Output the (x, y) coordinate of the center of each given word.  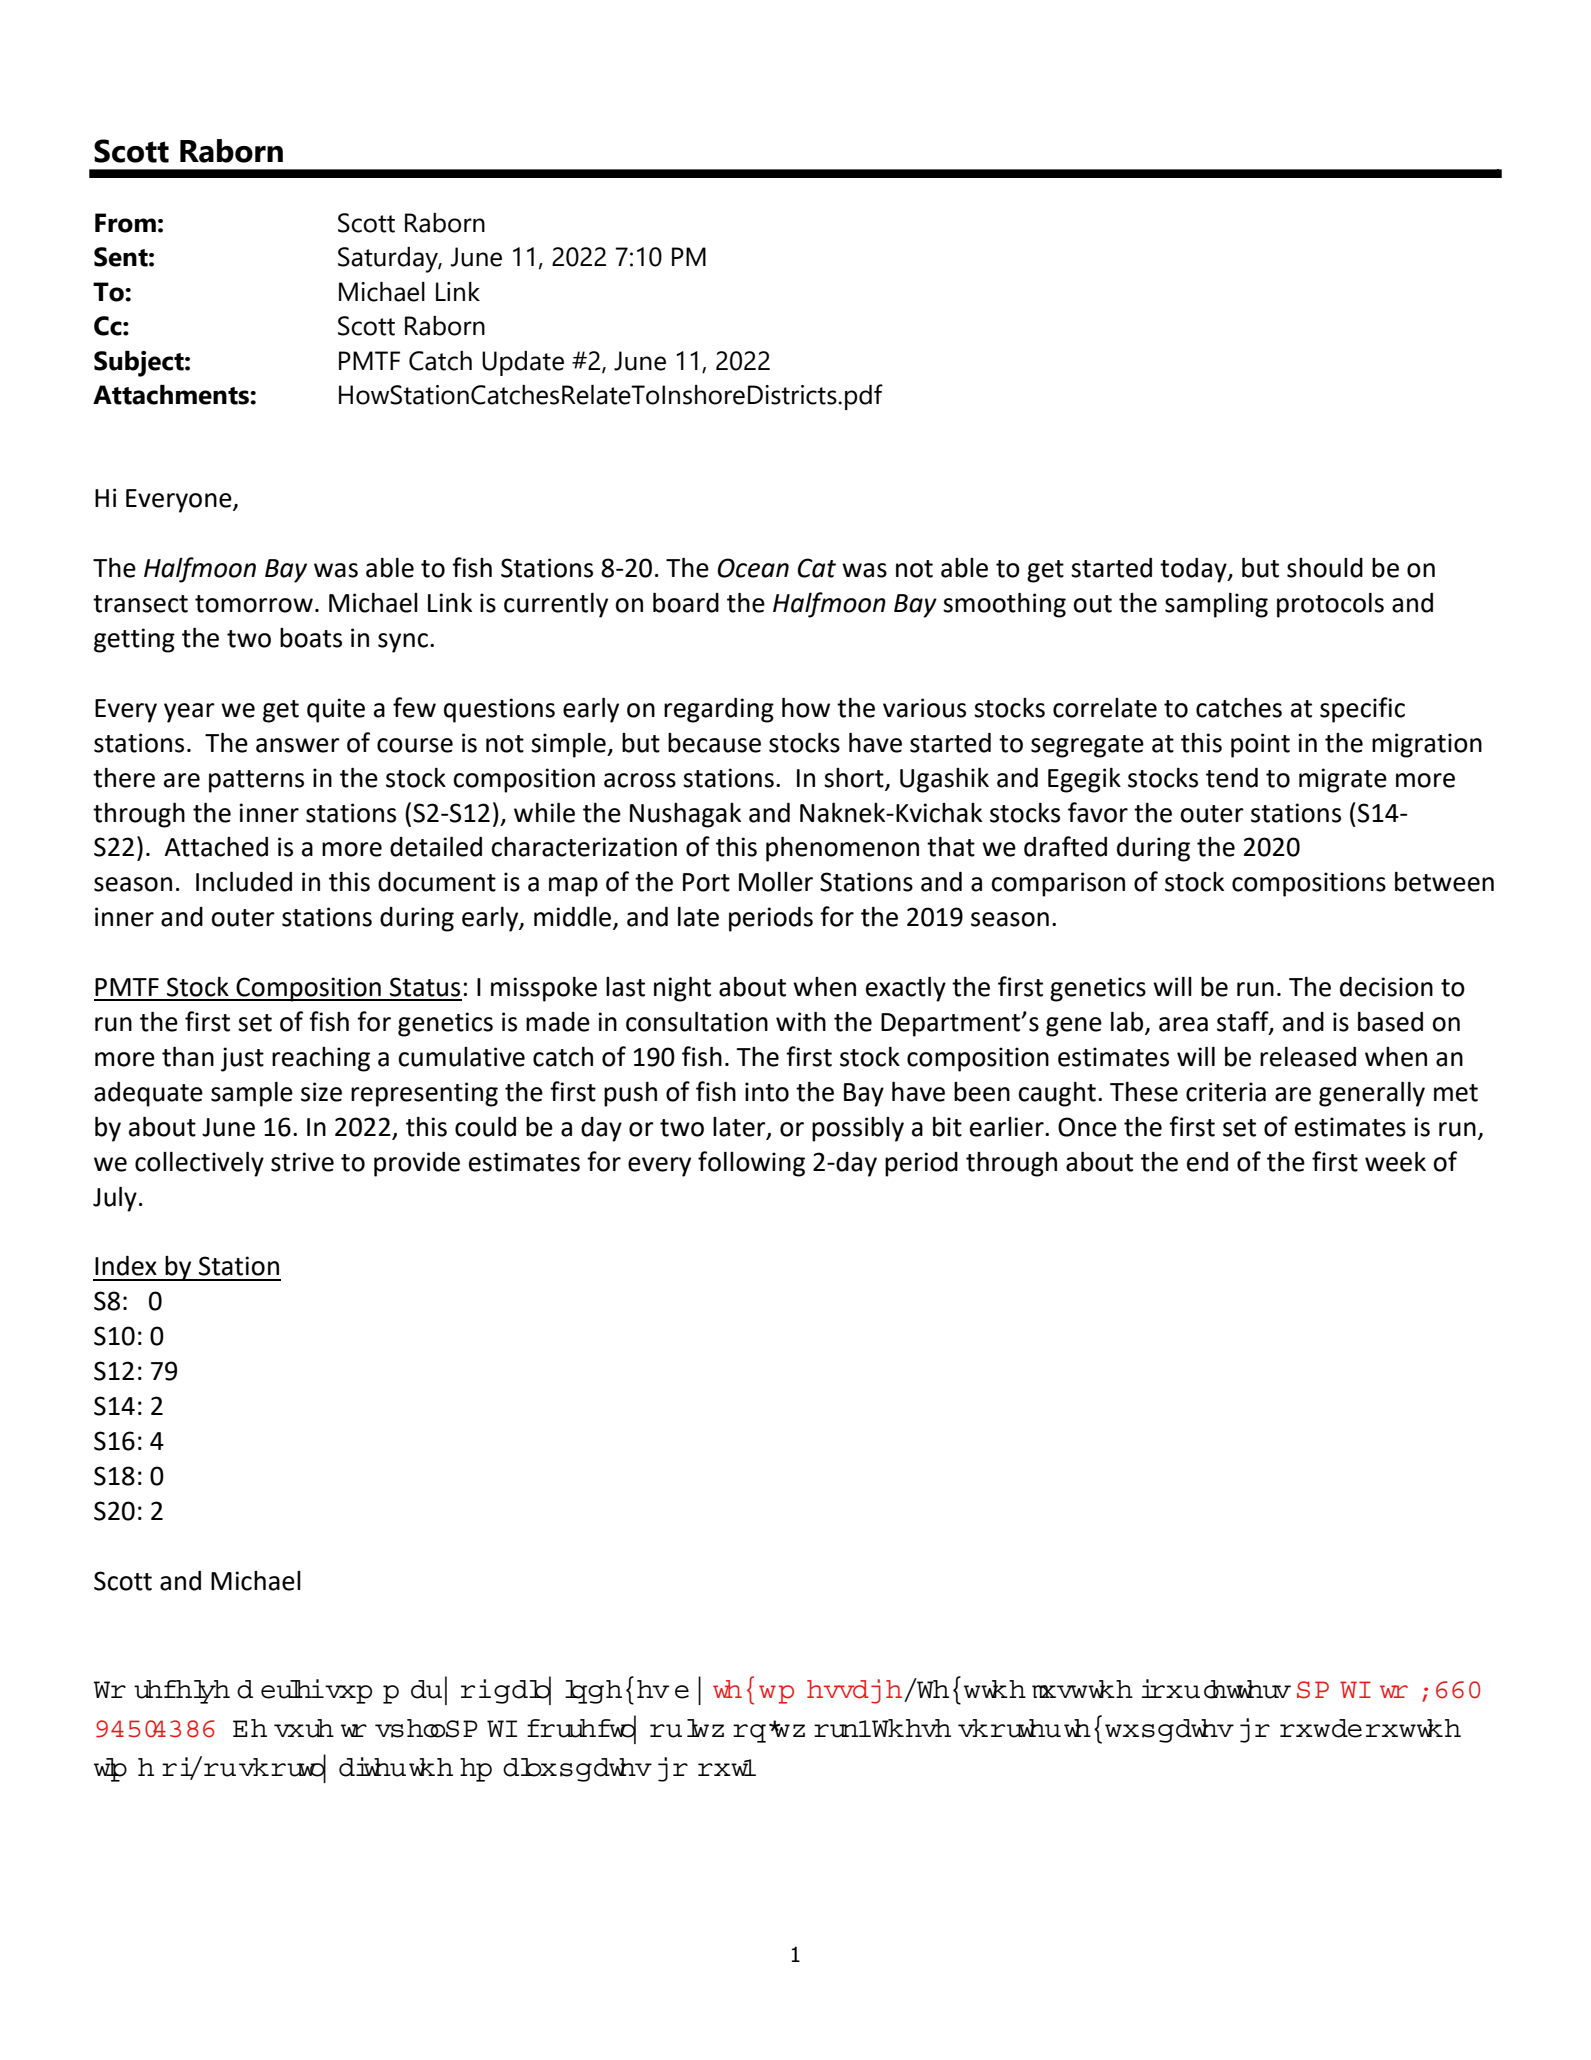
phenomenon (842, 849)
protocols (1330, 605)
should (1325, 568)
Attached (216, 847)
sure (304, 1728)
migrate (1343, 780)
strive (302, 1162)
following (751, 1164)
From (125, 223)
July (115, 1199)
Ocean (753, 568)
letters (1247, 1689)
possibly (858, 1129)
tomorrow (254, 604)
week (1395, 1162)
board (686, 603)
